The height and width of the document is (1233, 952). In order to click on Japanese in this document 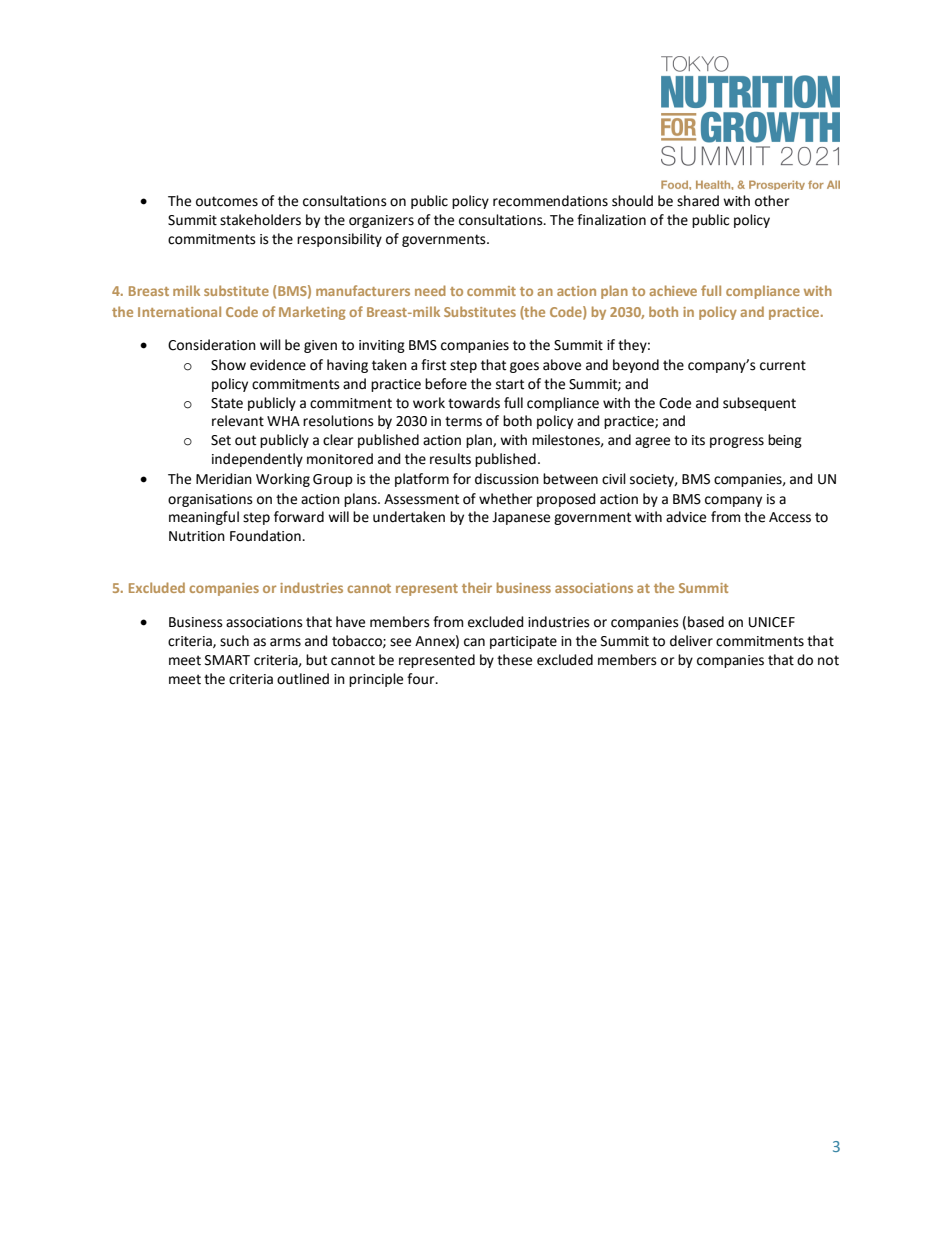, I will do `click(521, 518)`.
